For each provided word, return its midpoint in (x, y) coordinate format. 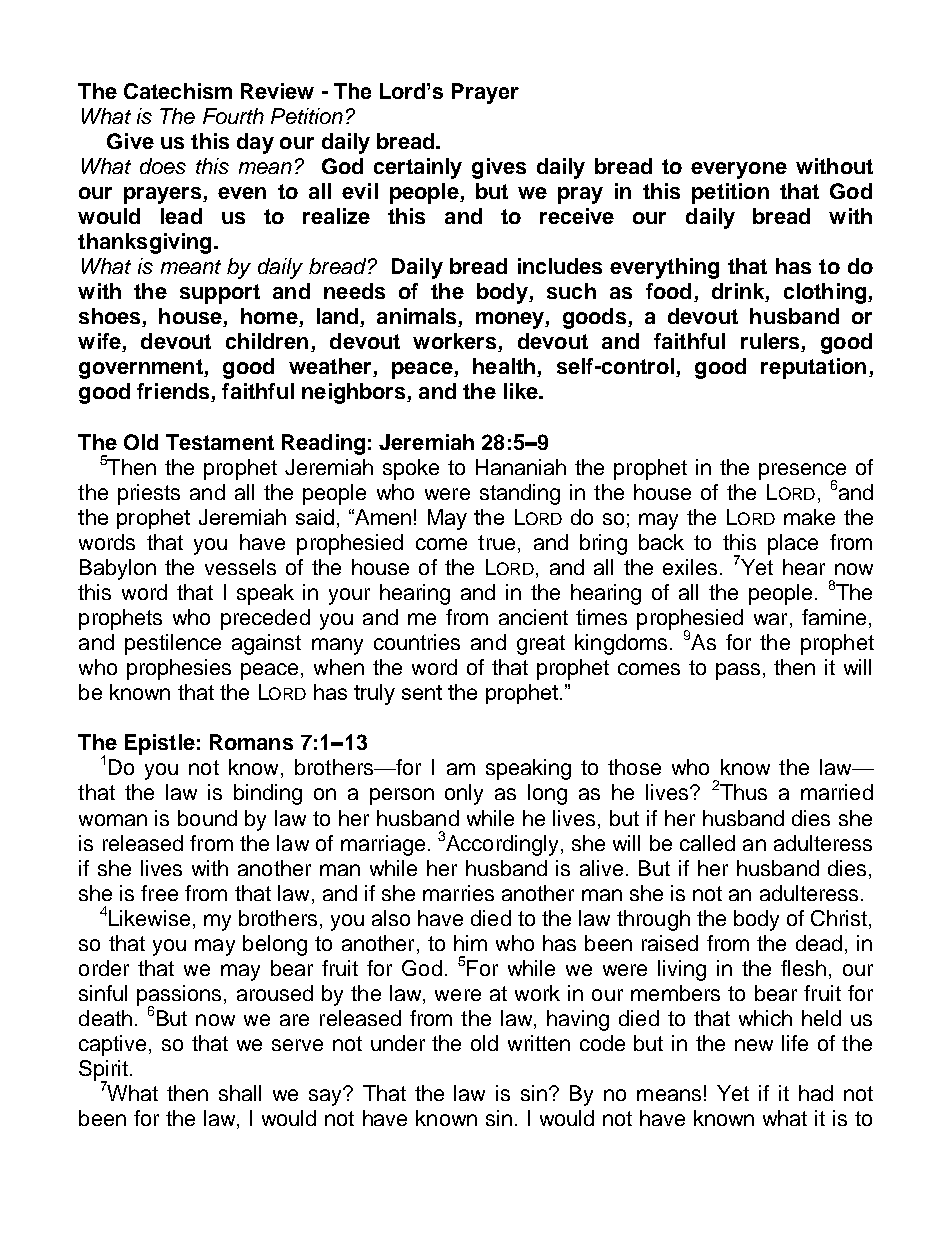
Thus (743, 792)
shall (240, 1093)
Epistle (160, 744)
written (539, 1043)
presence (802, 472)
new (754, 1045)
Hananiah (521, 467)
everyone (739, 170)
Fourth (233, 116)
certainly (418, 168)
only (464, 794)
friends (174, 392)
